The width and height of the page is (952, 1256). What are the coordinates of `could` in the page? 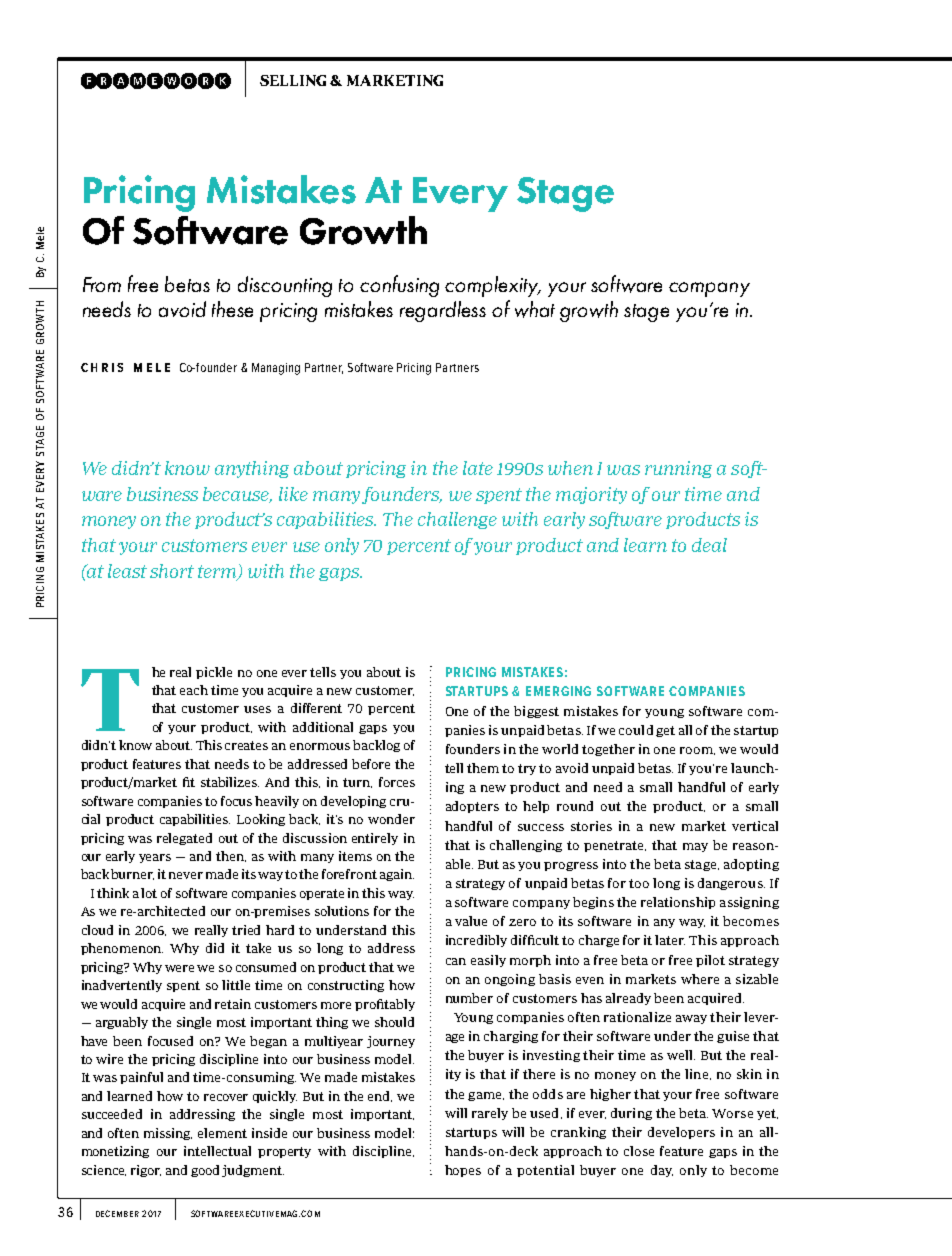 It's located at (636, 730).
